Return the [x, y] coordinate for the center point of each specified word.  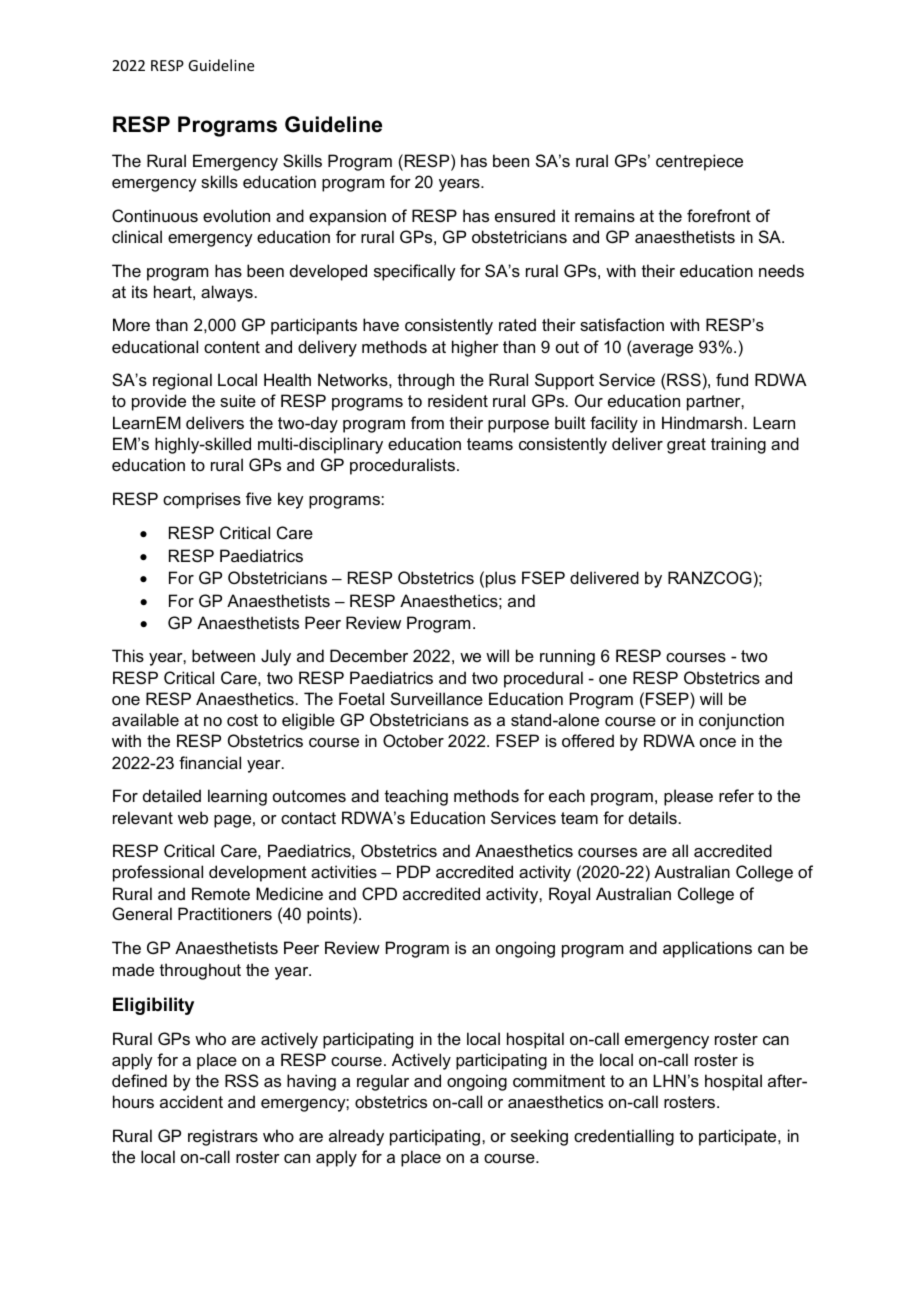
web [193, 817]
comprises [202, 500]
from [427, 422]
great [686, 446]
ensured [525, 215]
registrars [223, 1137]
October [413, 740]
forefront [719, 215]
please [688, 797]
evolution [236, 215]
